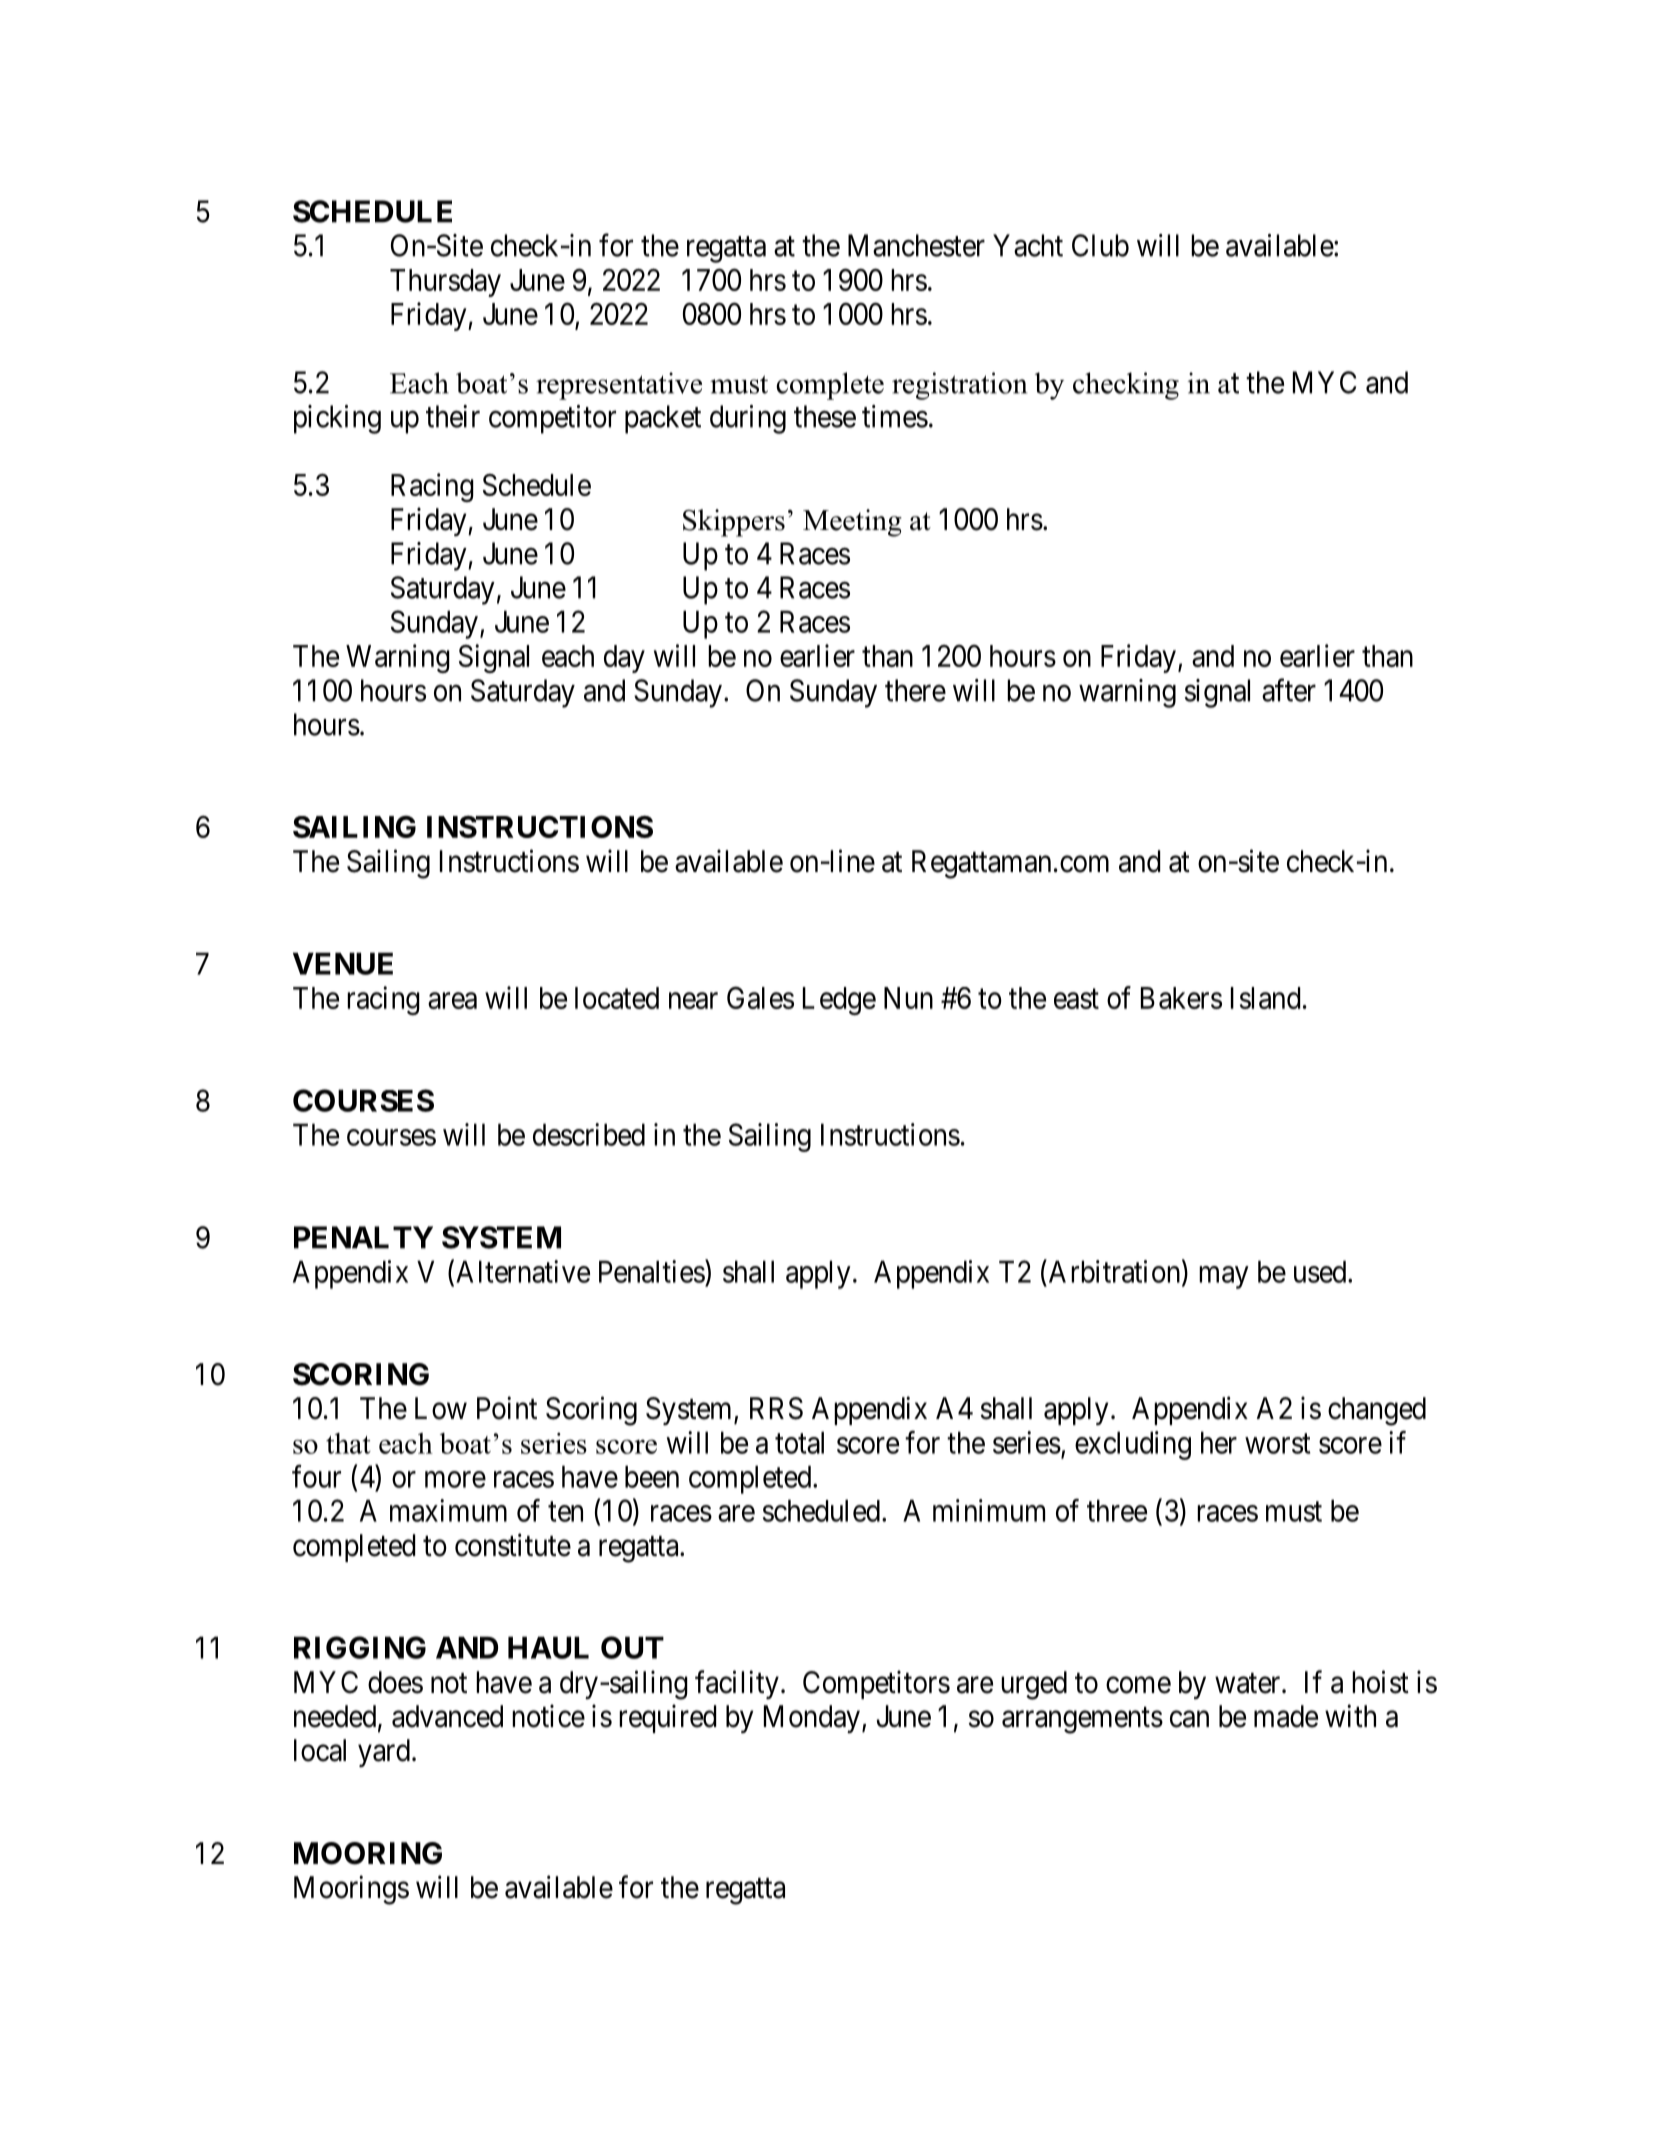 The height and width of the screenshot is (2141, 1654). What do you see at coordinates (445, 283) in the screenshot?
I see `Thursday` at bounding box center [445, 283].
